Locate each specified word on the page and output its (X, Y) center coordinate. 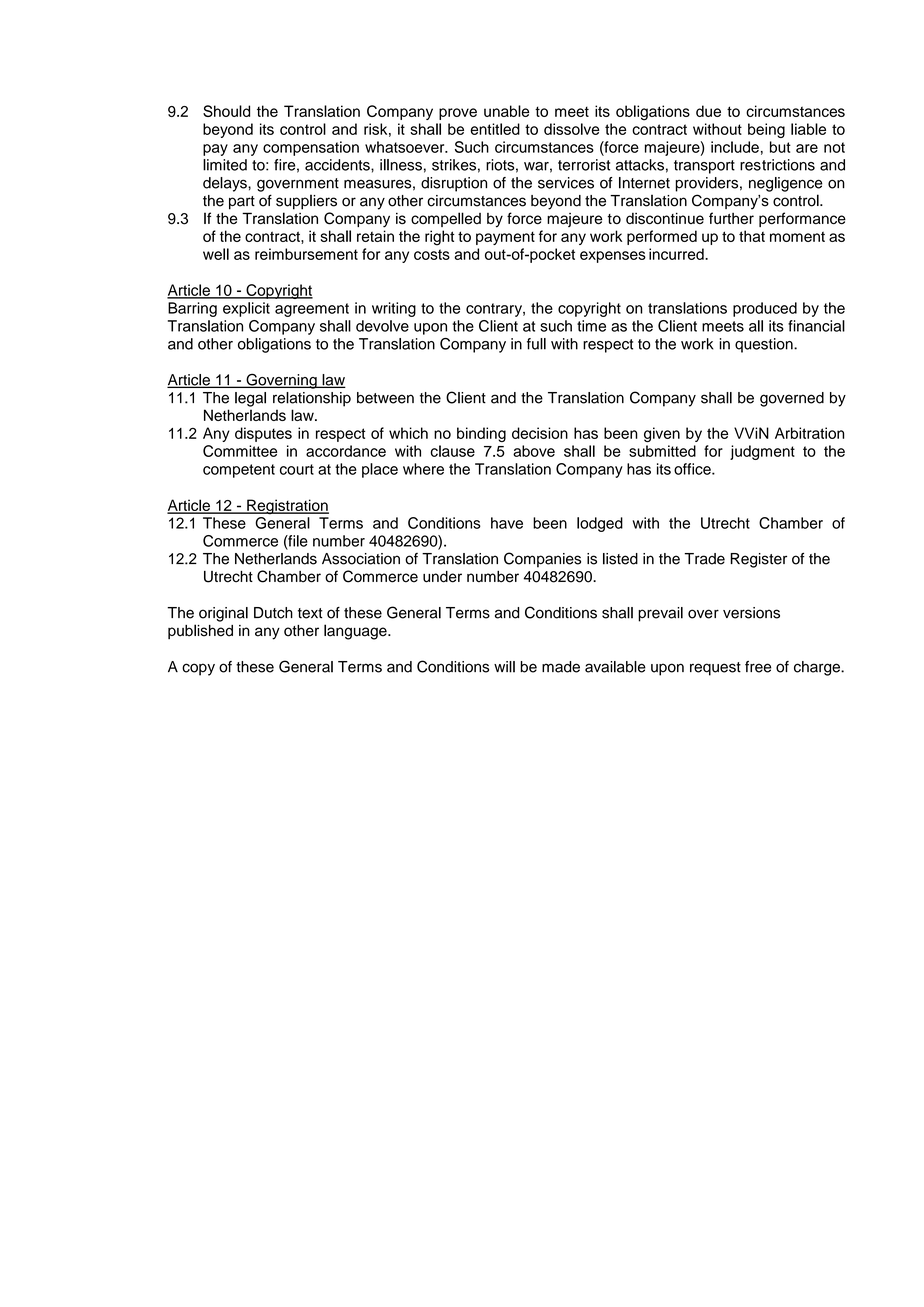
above (534, 451)
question (765, 345)
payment (505, 238)
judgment (762, 452)
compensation (311, 148)
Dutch (273, 613)
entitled (495, 129)
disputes (263, 434)
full (536, 344)
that (752, 236)
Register (758, 560)
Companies (542, 560)
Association (361, 559)
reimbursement (306, 254)
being (766, 130)
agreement (312, 310)
